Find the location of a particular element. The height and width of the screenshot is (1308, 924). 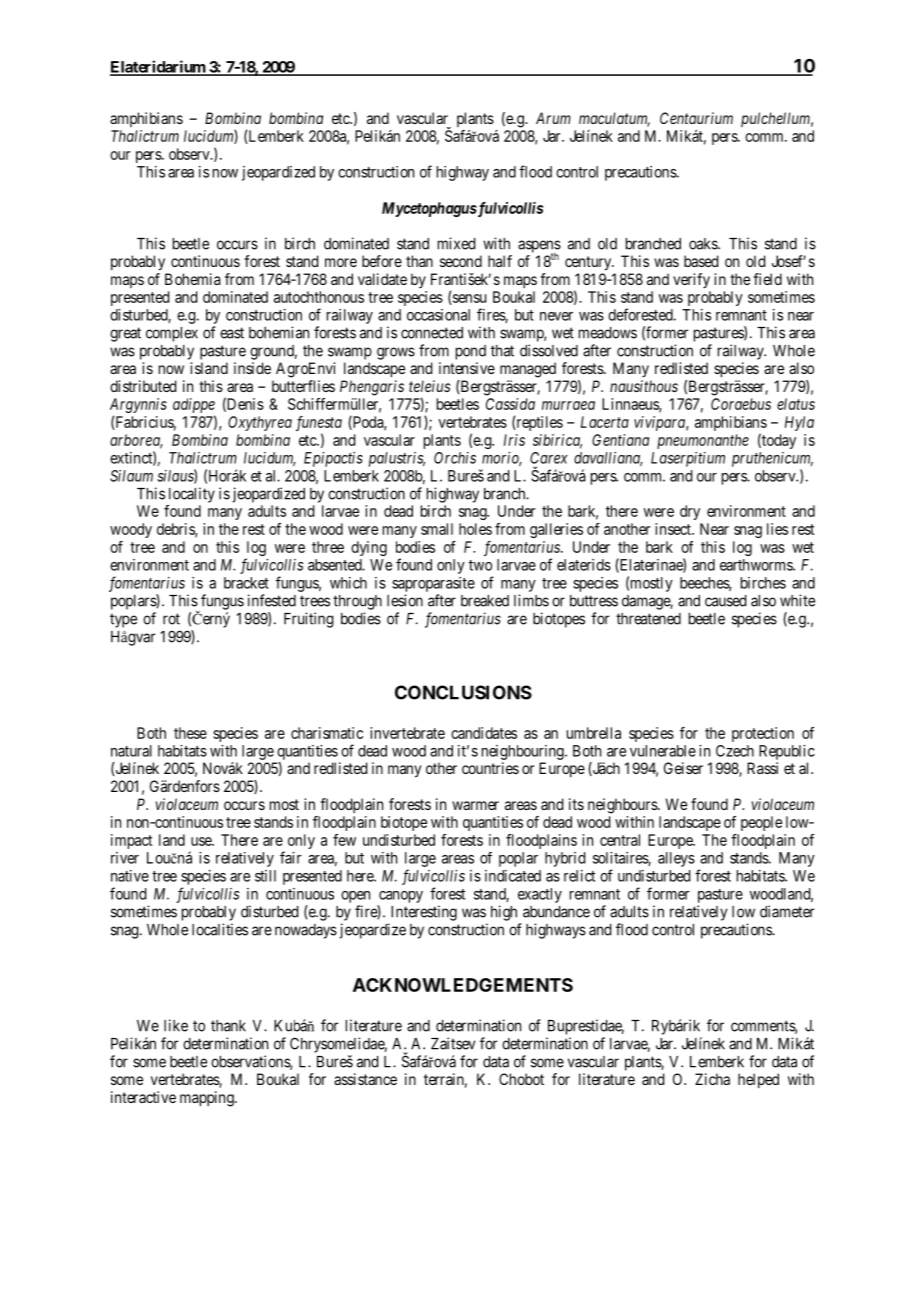

caused is located at coordinates (725, 601).
